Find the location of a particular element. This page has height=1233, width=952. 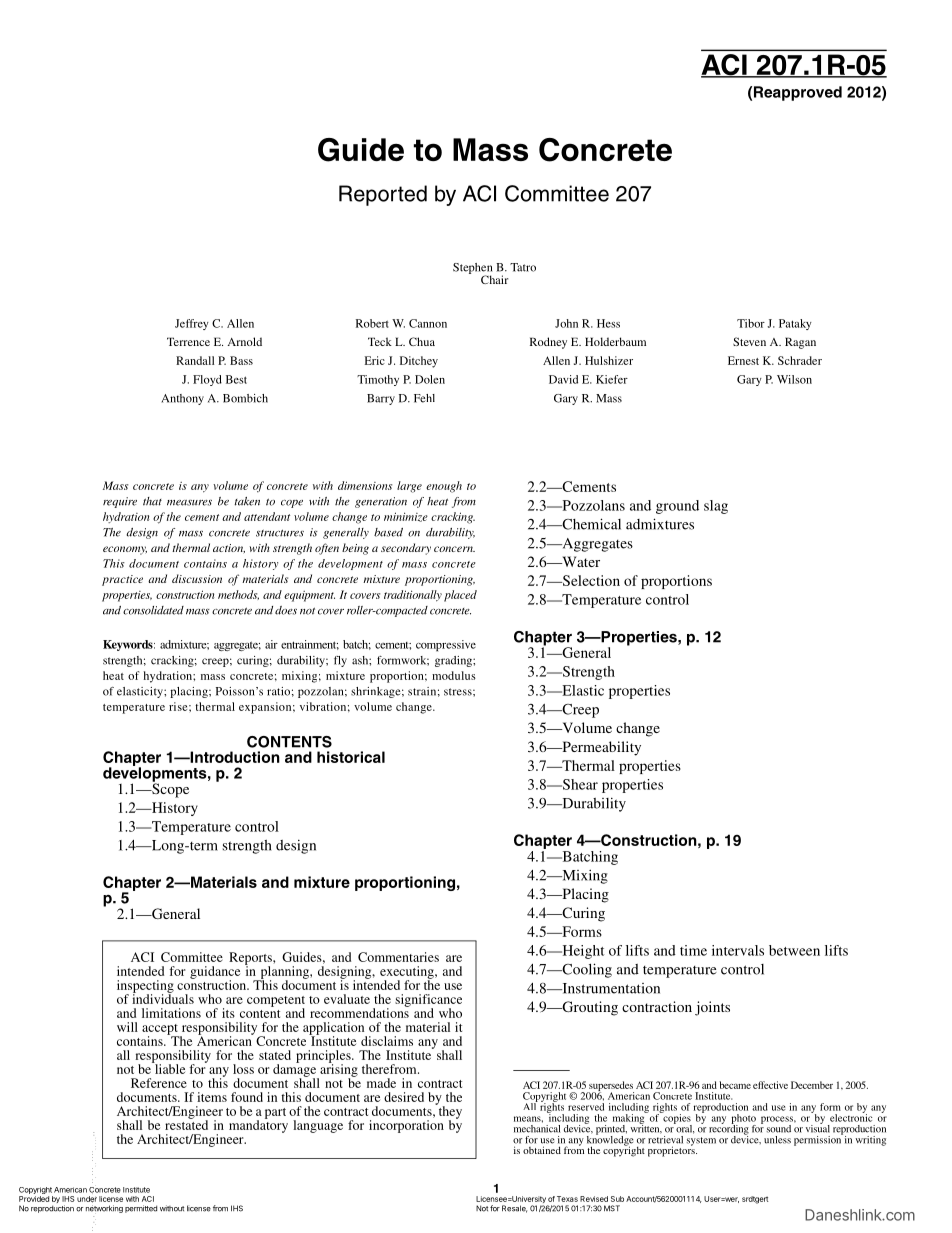

Tibor is located at coordinates (751, 323).
